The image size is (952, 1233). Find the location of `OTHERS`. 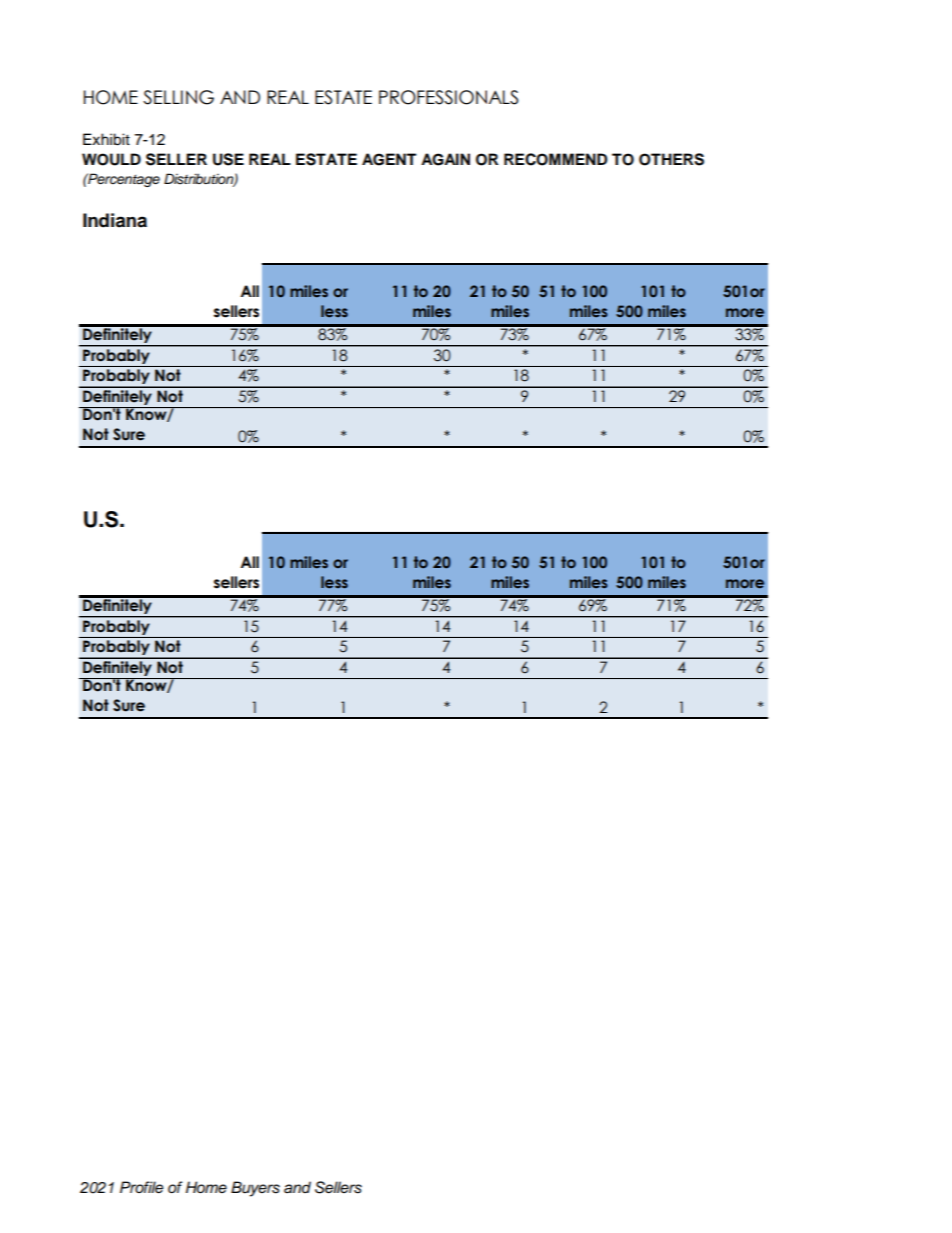

OTHERS is located at coordinates (671, 159).
